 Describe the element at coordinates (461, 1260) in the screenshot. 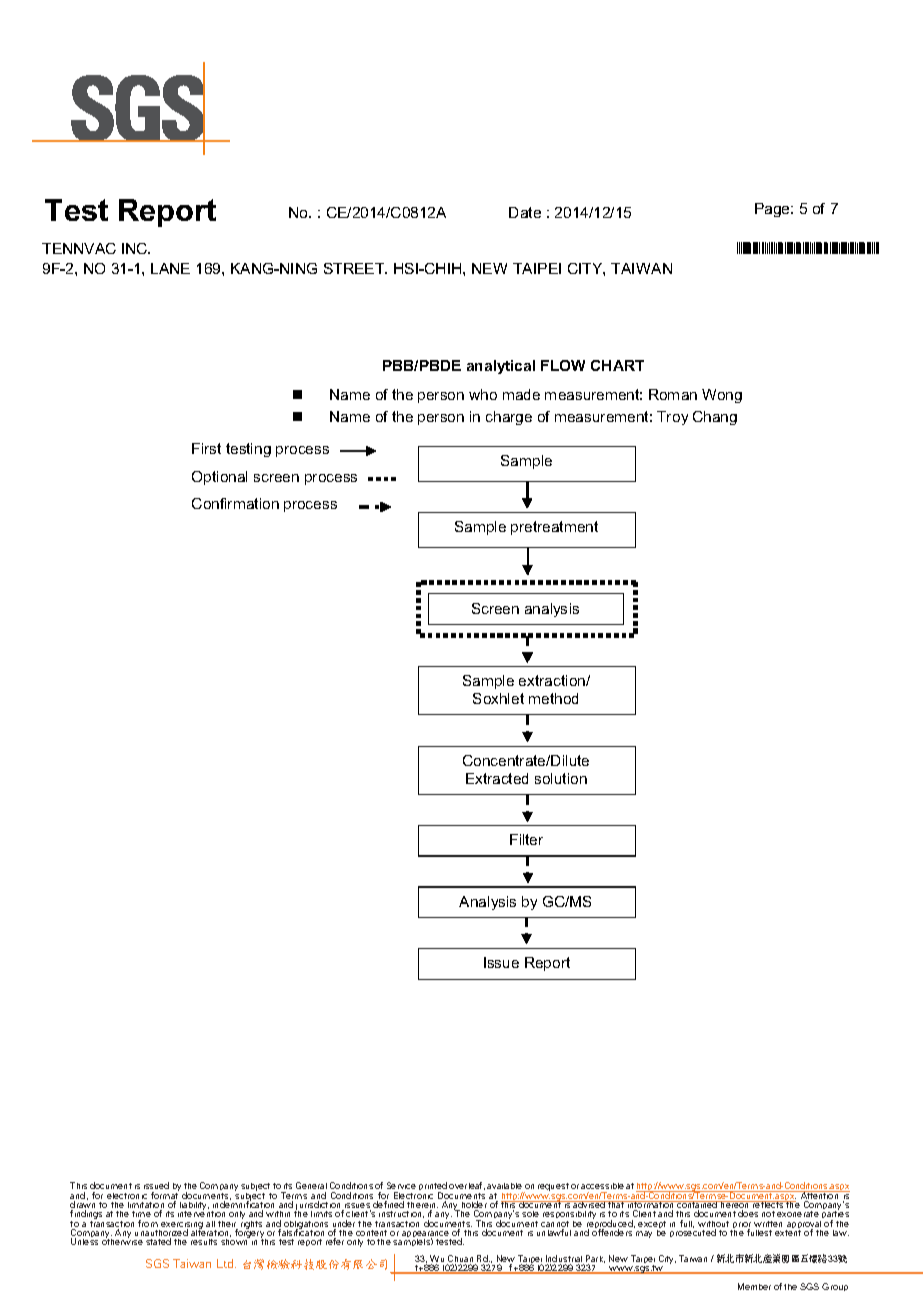

I see `Chuan` at that location.
